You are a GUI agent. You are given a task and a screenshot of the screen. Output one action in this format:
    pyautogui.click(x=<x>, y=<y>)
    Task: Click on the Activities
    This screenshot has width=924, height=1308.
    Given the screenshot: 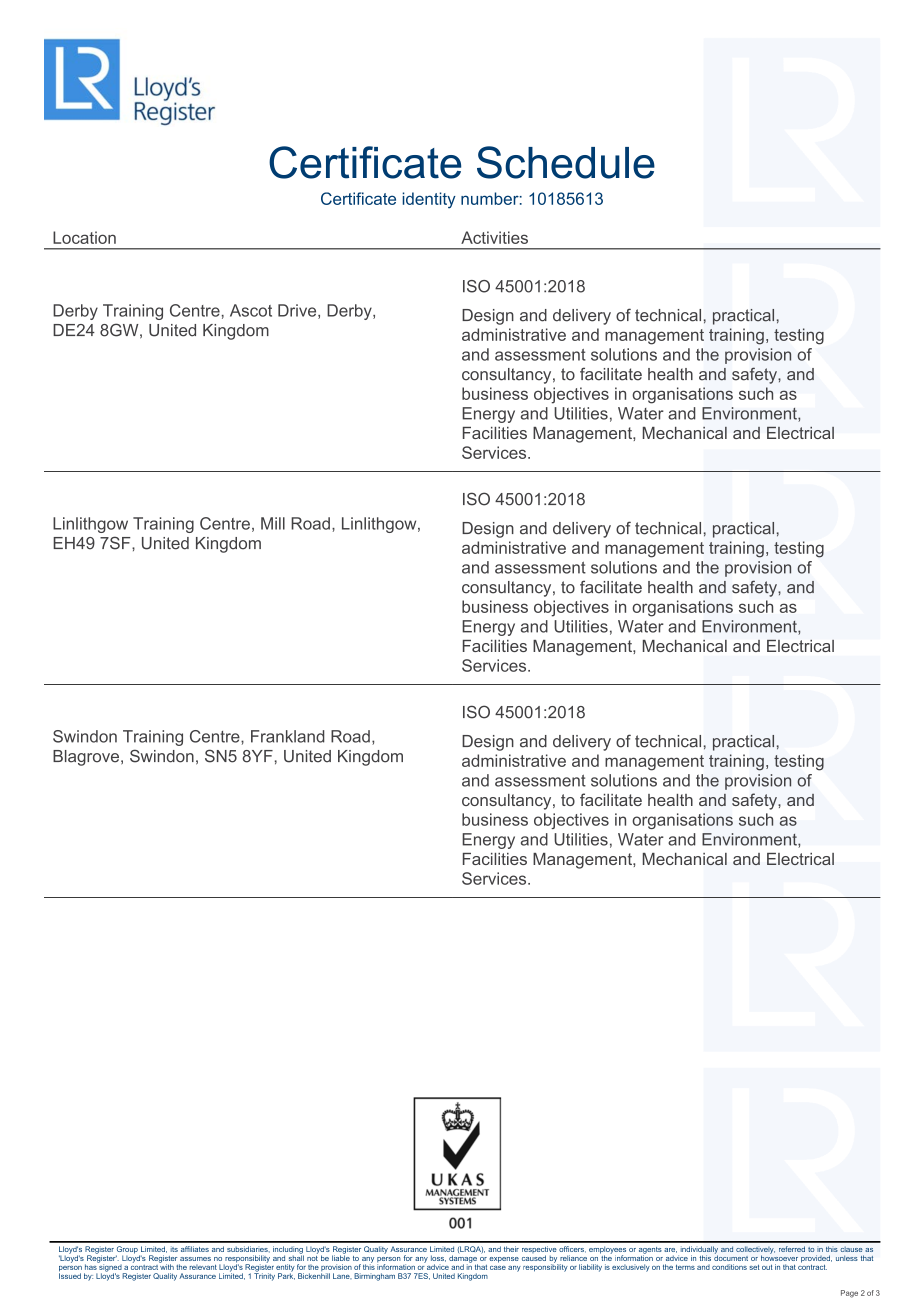 What is the action you would take?
    pyautogui.click(x=494, y=237)
